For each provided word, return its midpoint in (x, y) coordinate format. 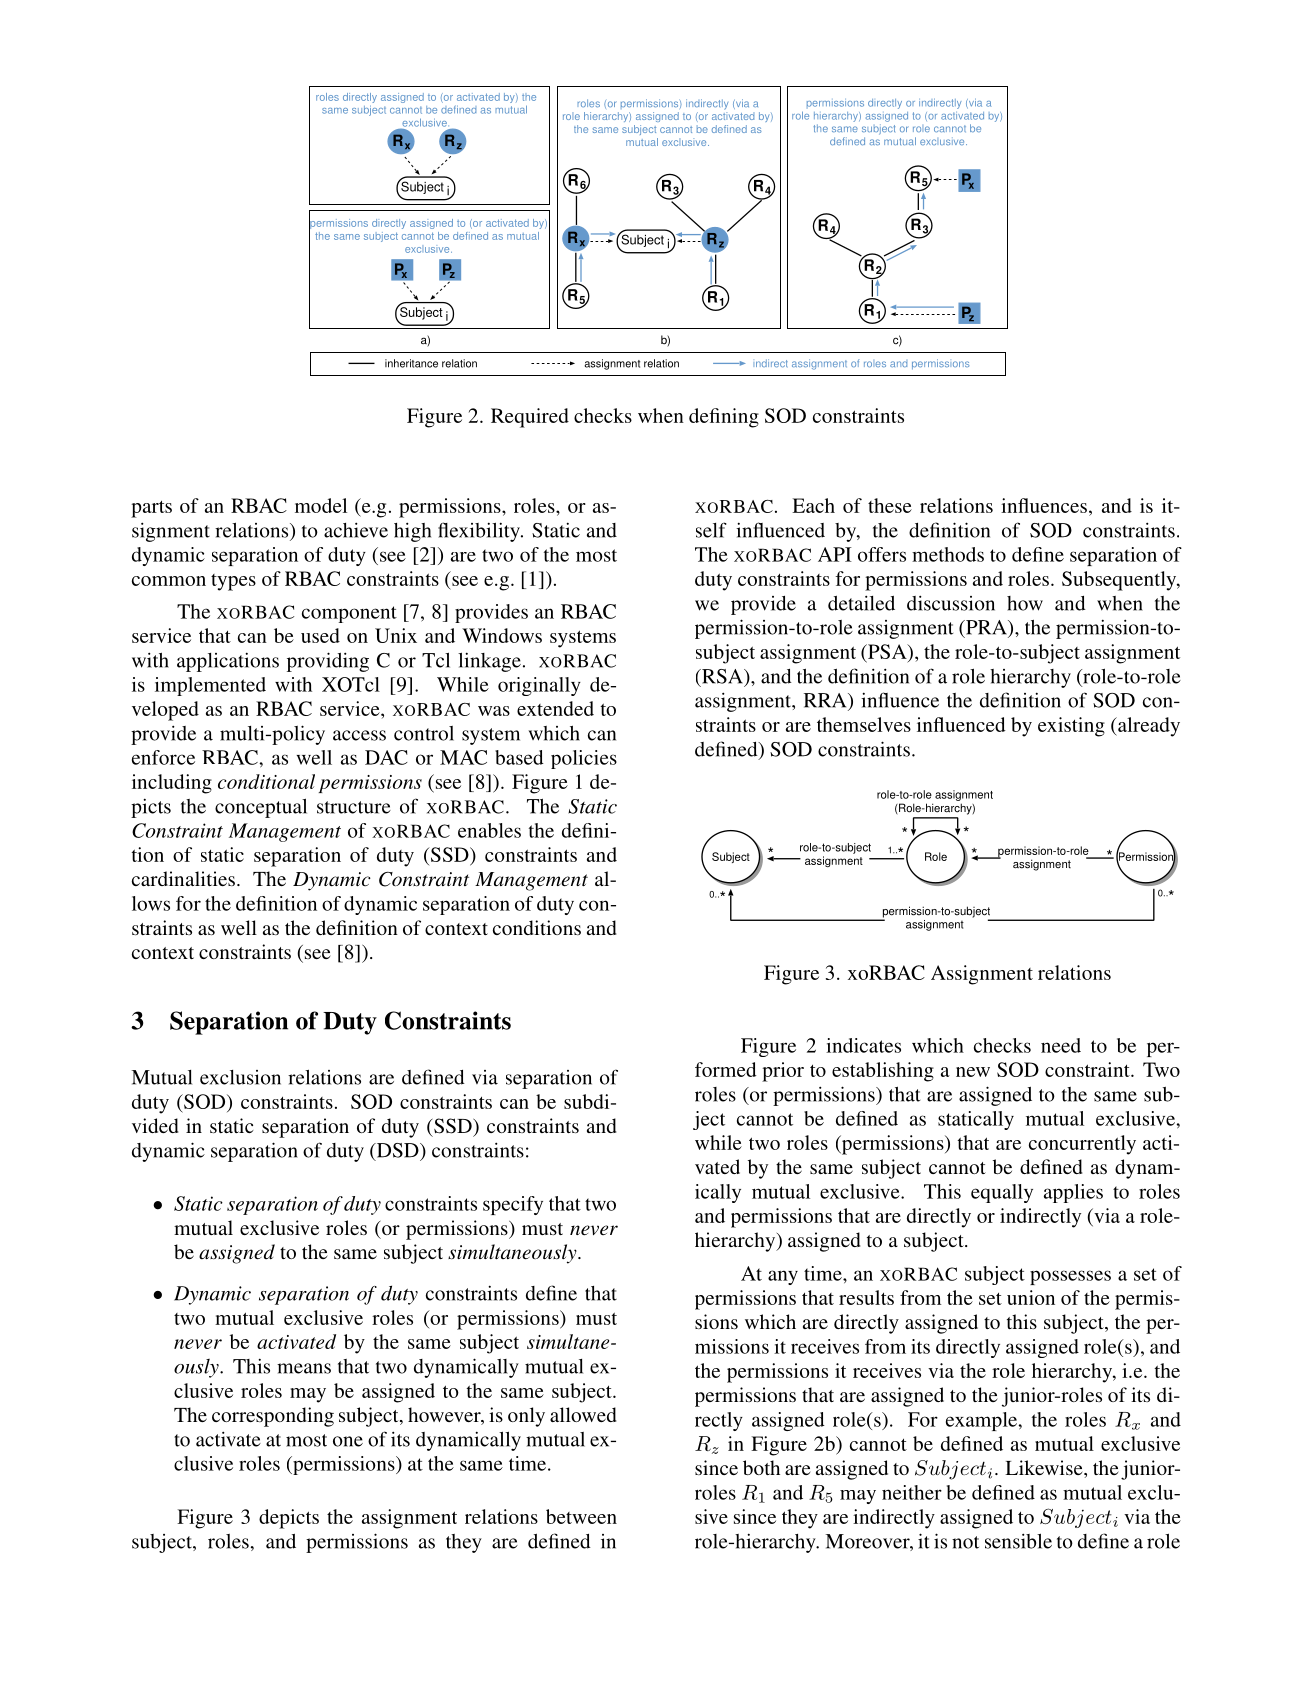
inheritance (411, 363)
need (1061, 1045)
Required (530, 418)
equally (1002, 1193)
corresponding (273, 1417)
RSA (722, 676)
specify (513, 1205)
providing (328, 662)
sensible (1018, 1541)
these (890, 505)
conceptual (261, 808)
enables (489, 830)
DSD (397, 1151)
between (581, 1516)
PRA (986, 627)
